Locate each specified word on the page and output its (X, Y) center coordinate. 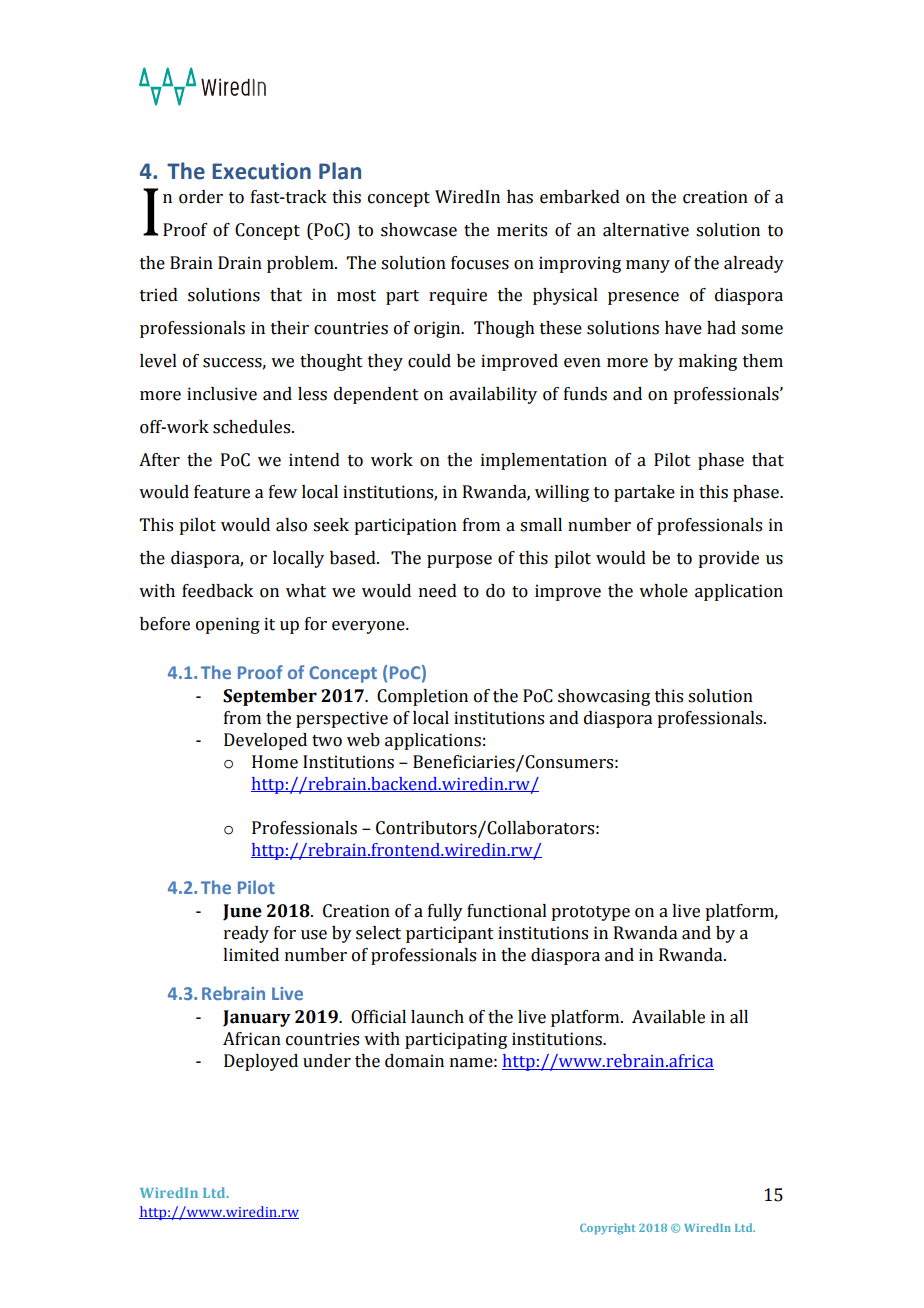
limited (251, 955)
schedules (253, 427)
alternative (646, 230)
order (201, 197)
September (270, 697)
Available (668, 1017)
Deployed (261, 1062)
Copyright (608, 1229)
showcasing (604, 697)
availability (493, 395)
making (708, 362)
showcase (419, 230)
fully (445, 912)
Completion (422, 697)
